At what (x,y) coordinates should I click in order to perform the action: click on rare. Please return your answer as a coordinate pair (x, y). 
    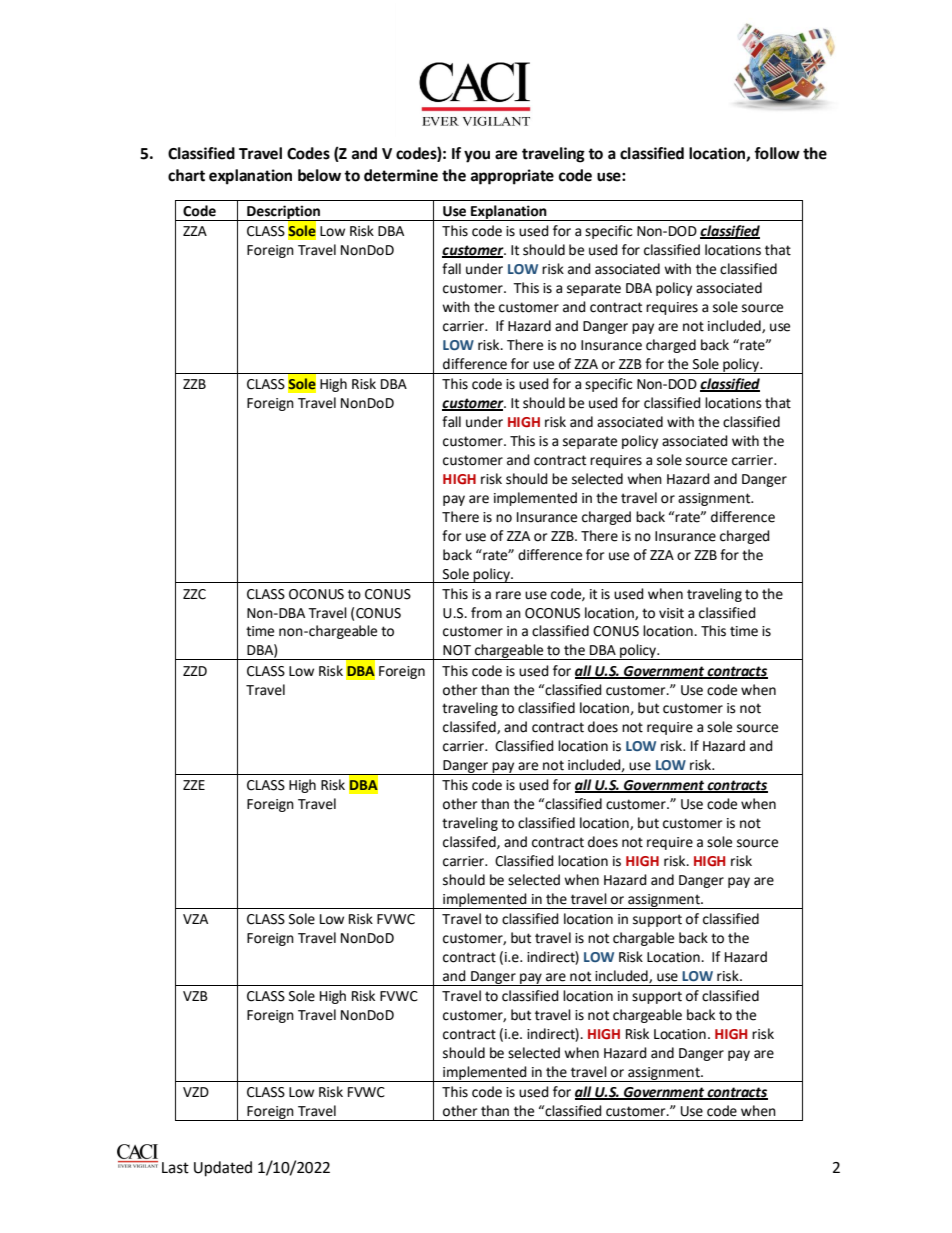
    Looking at the image, I should click on (508, 595).
